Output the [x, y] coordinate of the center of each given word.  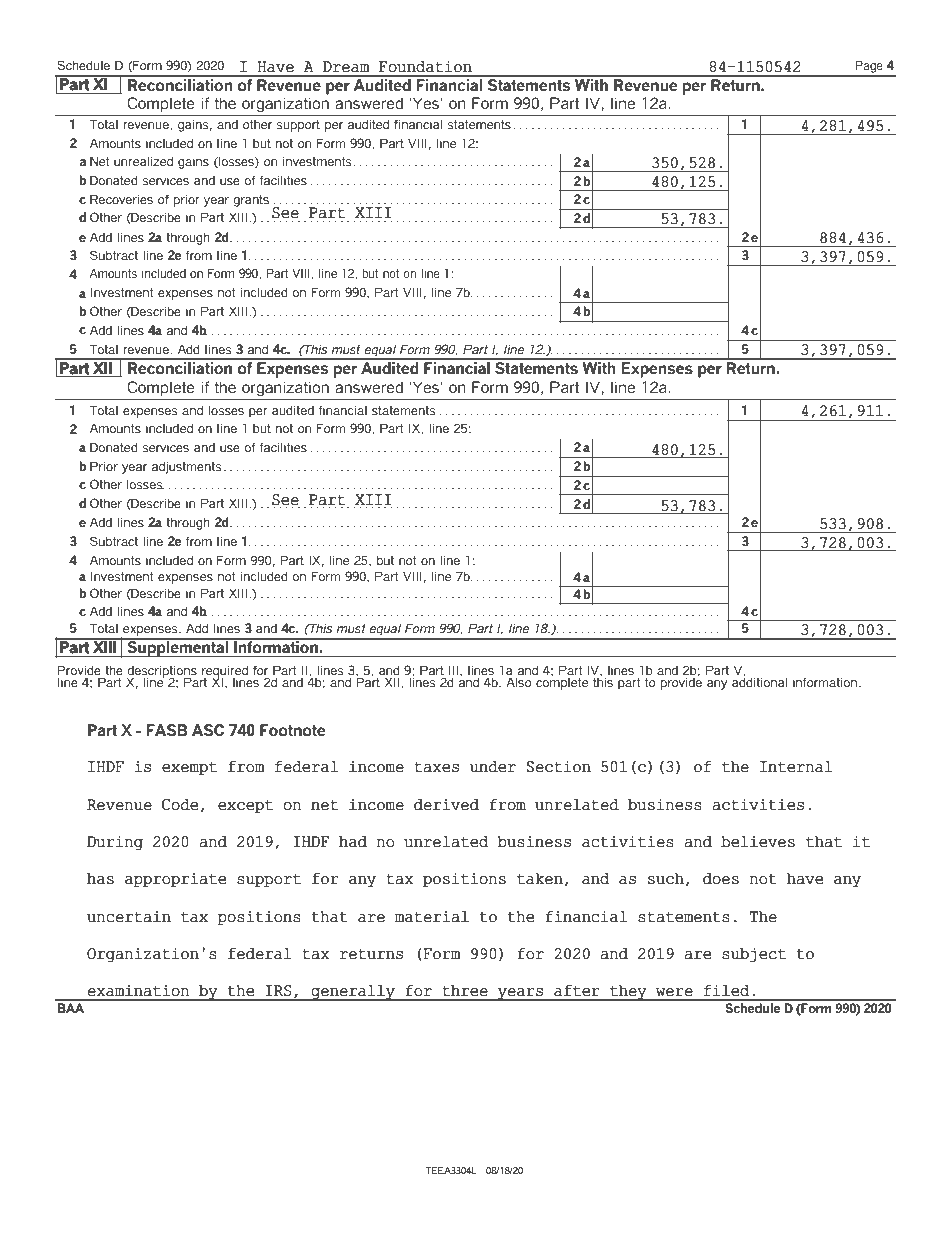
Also [519, 682]
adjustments [187, 468]
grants [251, 201]
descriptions [162, 673]
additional [759, 681]
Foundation [425, 67]
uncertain [129, 917]
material [432, 917]
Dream [346, 67]
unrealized [143, 161]
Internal [796, 767]
